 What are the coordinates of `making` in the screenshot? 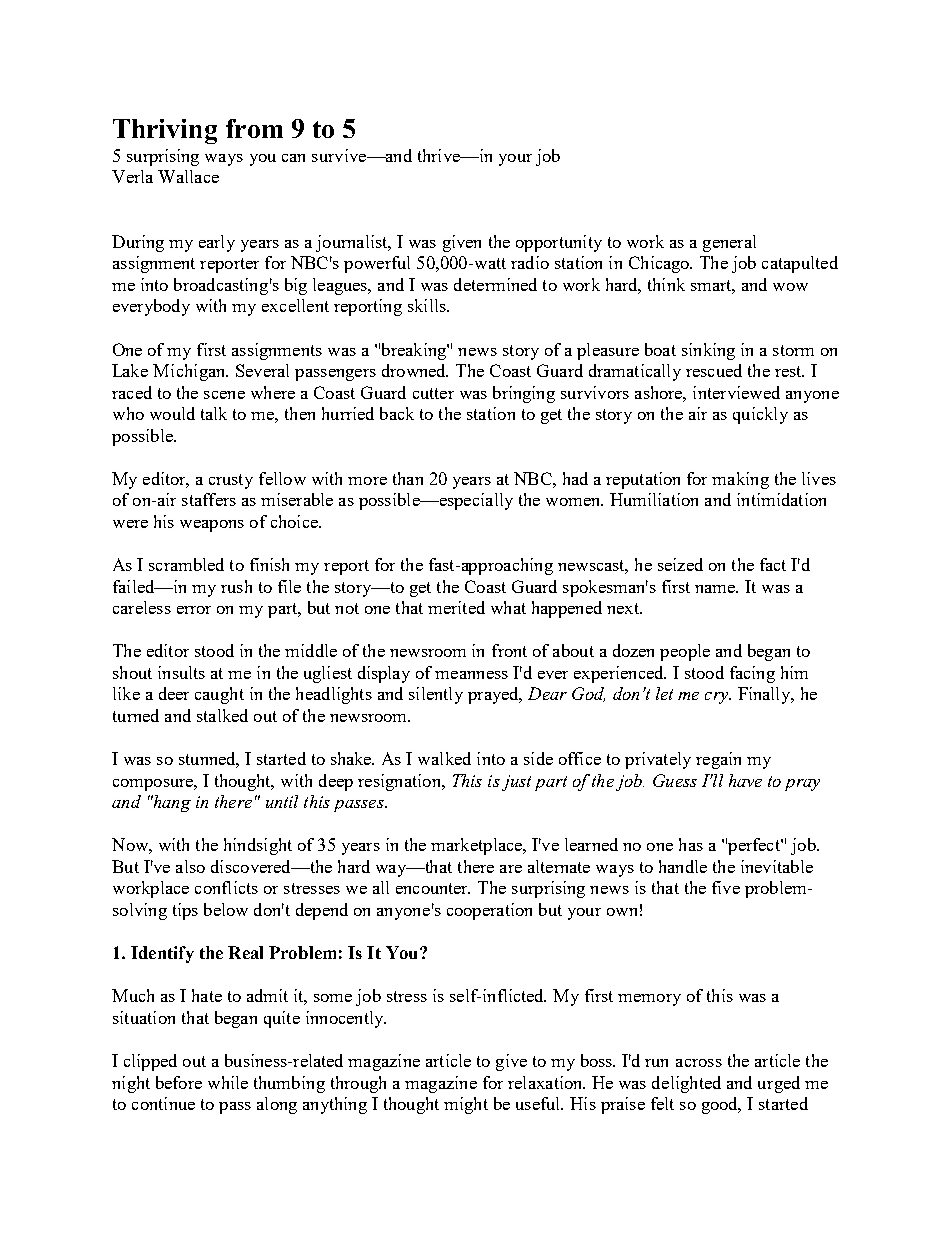 It's located at (740, 480).
